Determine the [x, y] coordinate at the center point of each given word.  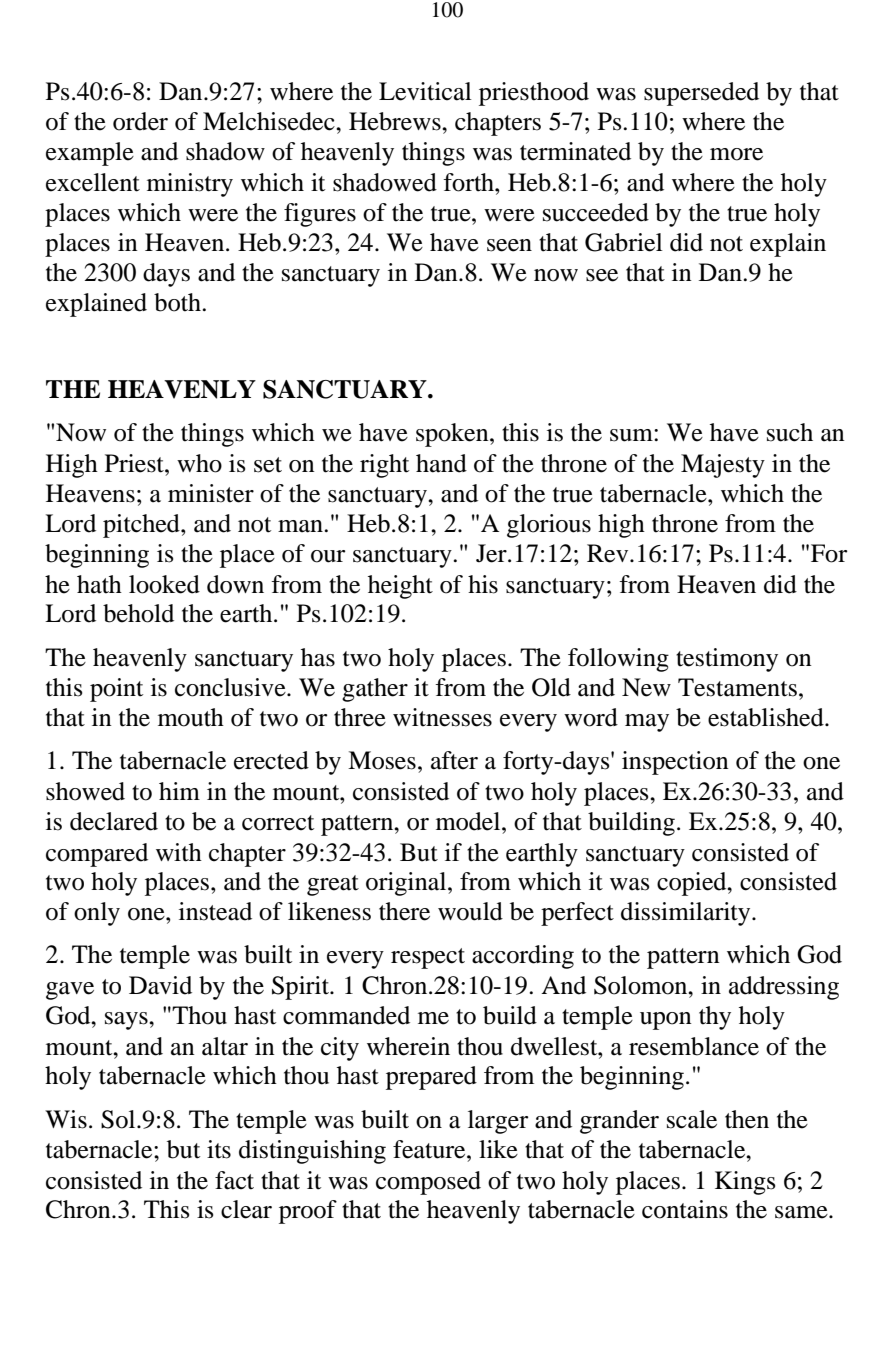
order [140, 121]
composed [428, 1183]
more [736, 154]
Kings [745, 1183]
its [219, 1149]
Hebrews [396, 121]
